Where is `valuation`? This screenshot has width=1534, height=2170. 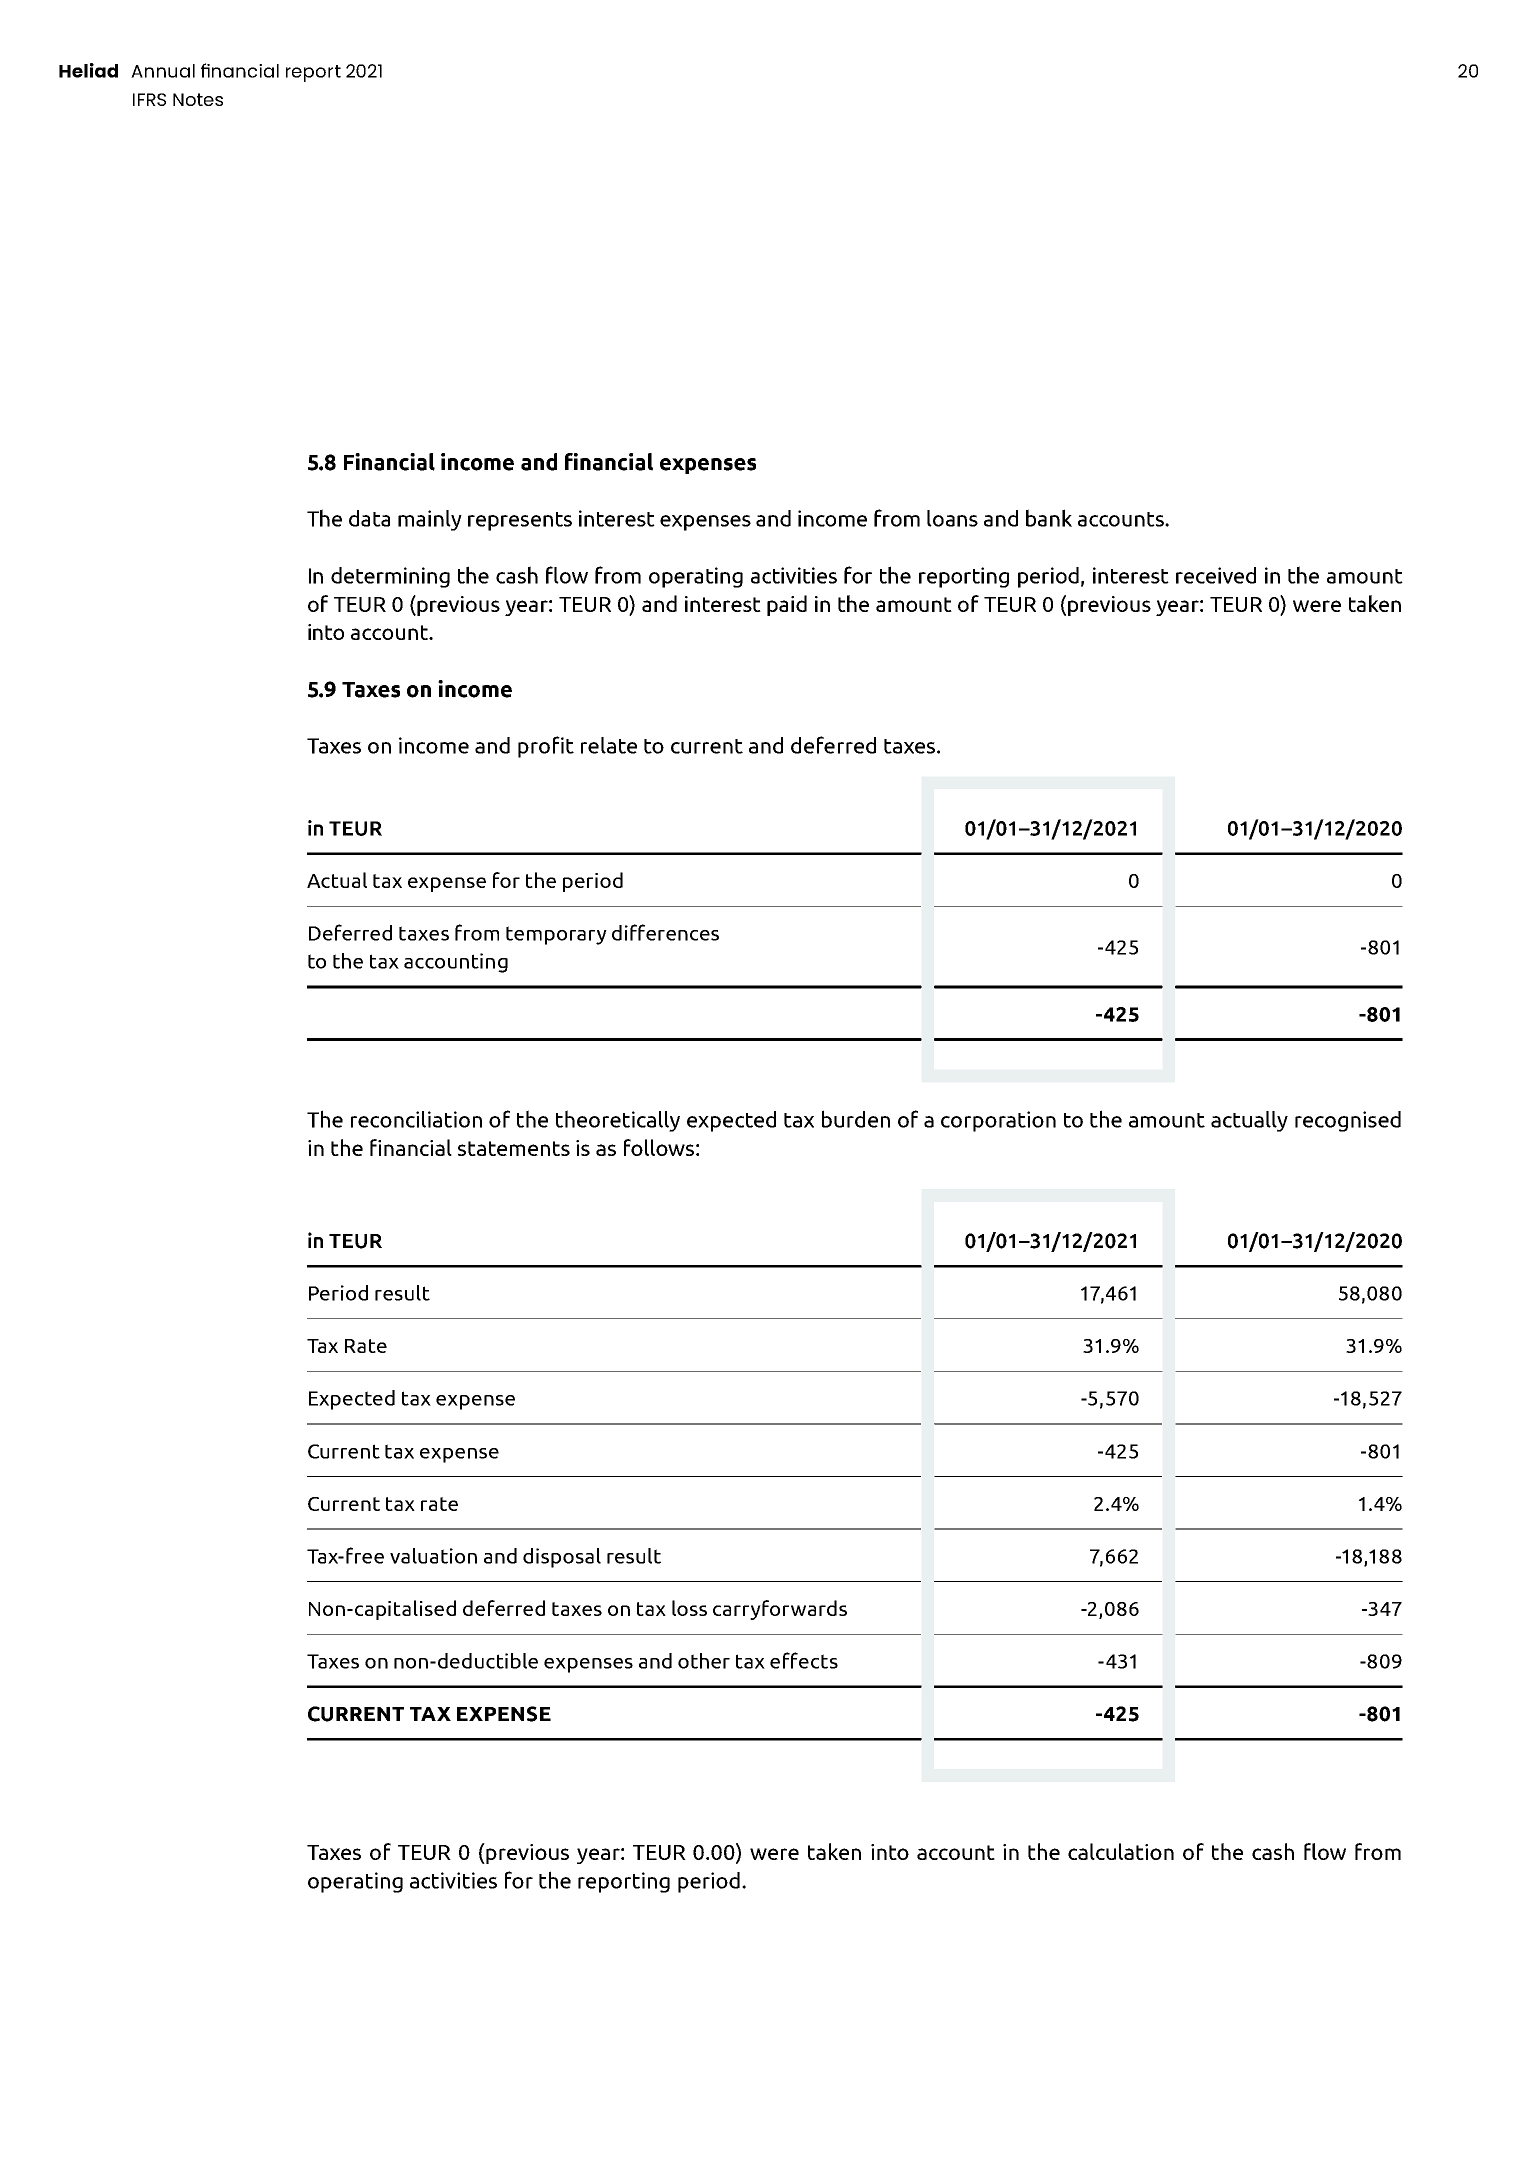
valuation is located at coordinates (433, 1556).
